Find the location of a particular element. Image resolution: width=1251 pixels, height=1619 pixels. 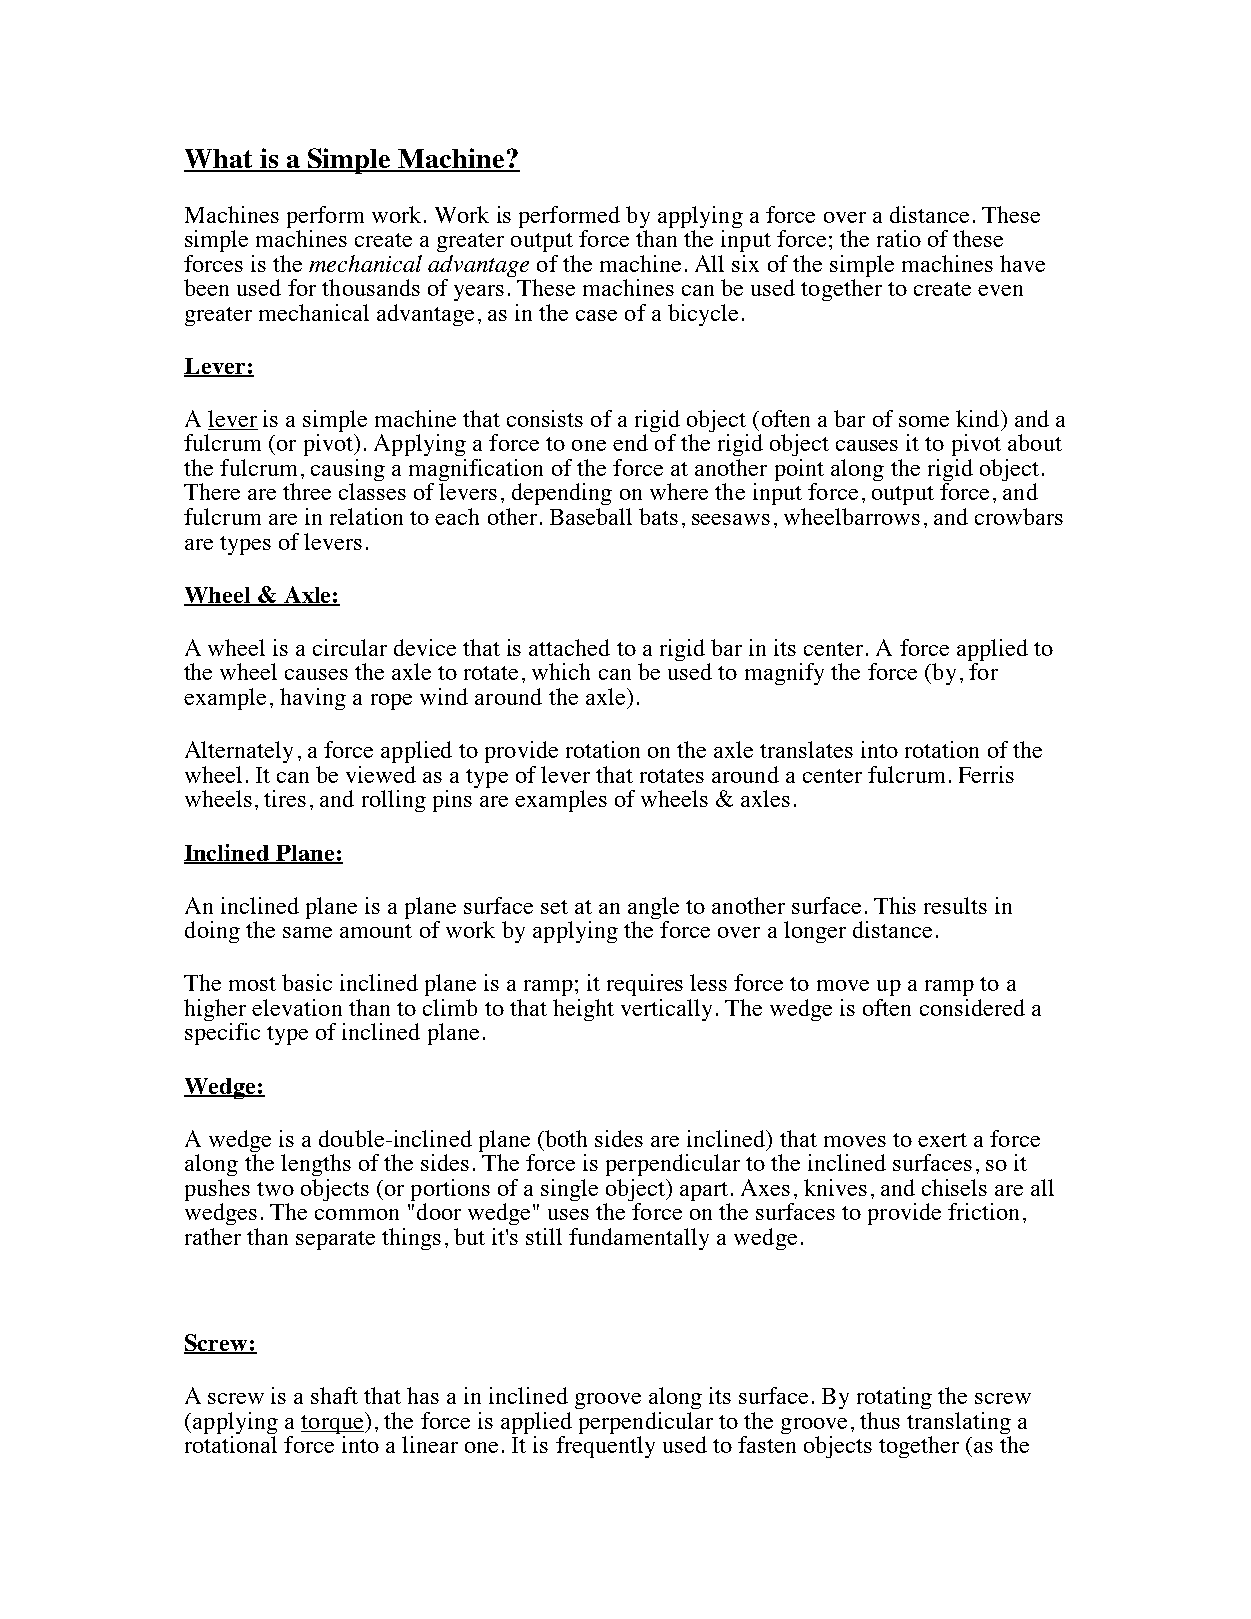

tires is located at coordinates (285, 798).
